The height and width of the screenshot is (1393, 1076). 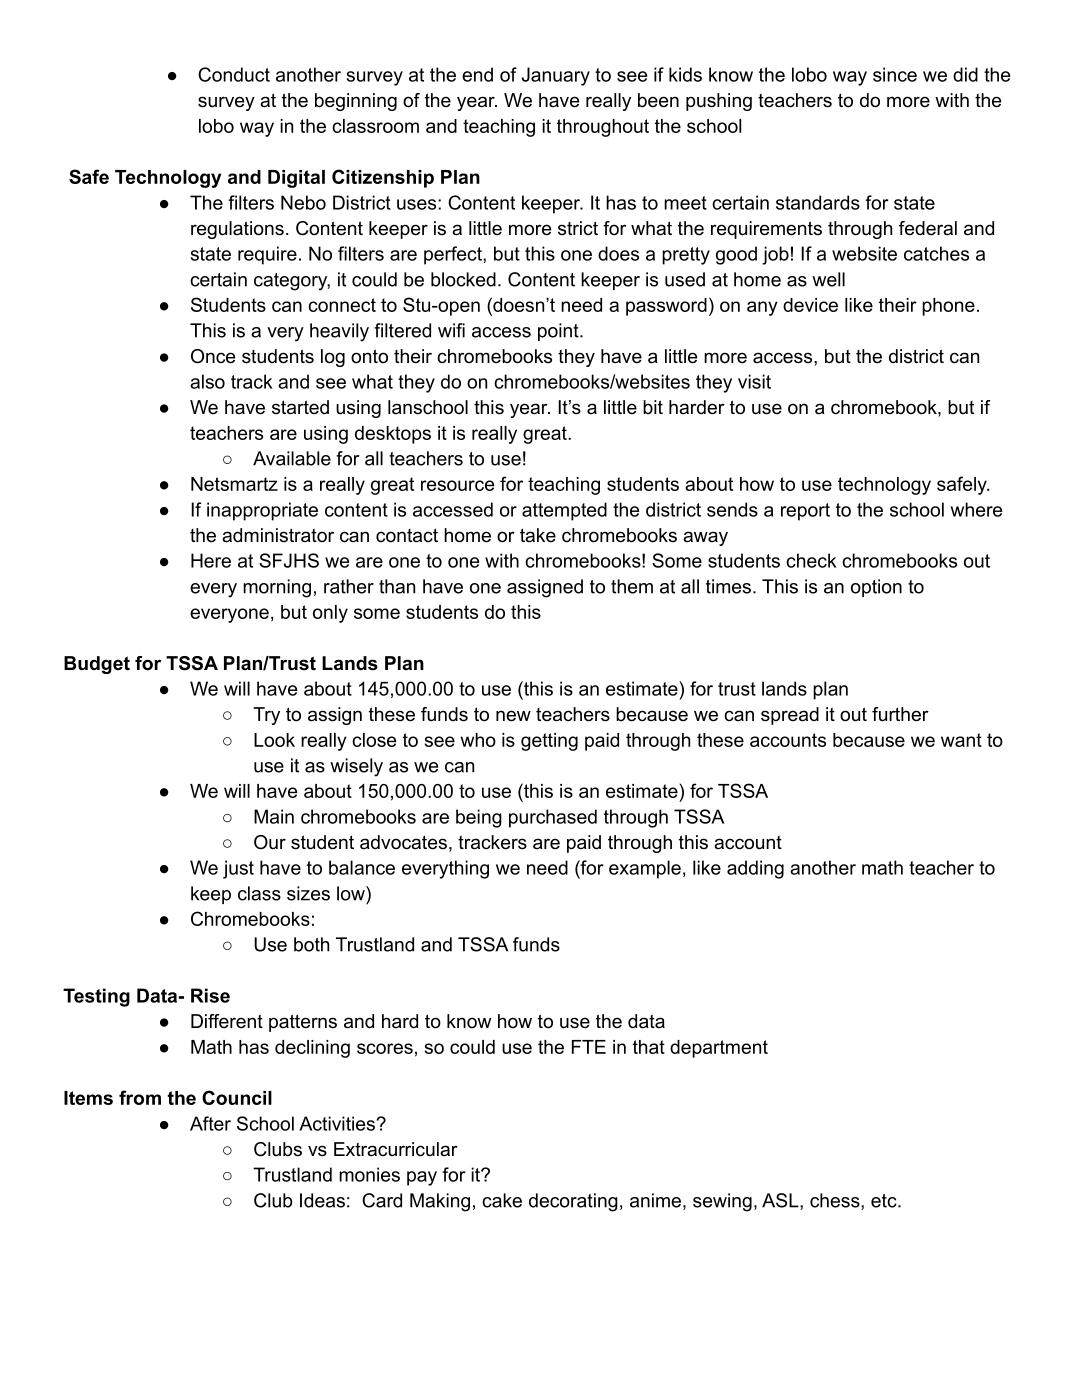 What do you see at coordinates (876, 588) in the screenshot?
I see `option` at bounding box center [876, 588].
